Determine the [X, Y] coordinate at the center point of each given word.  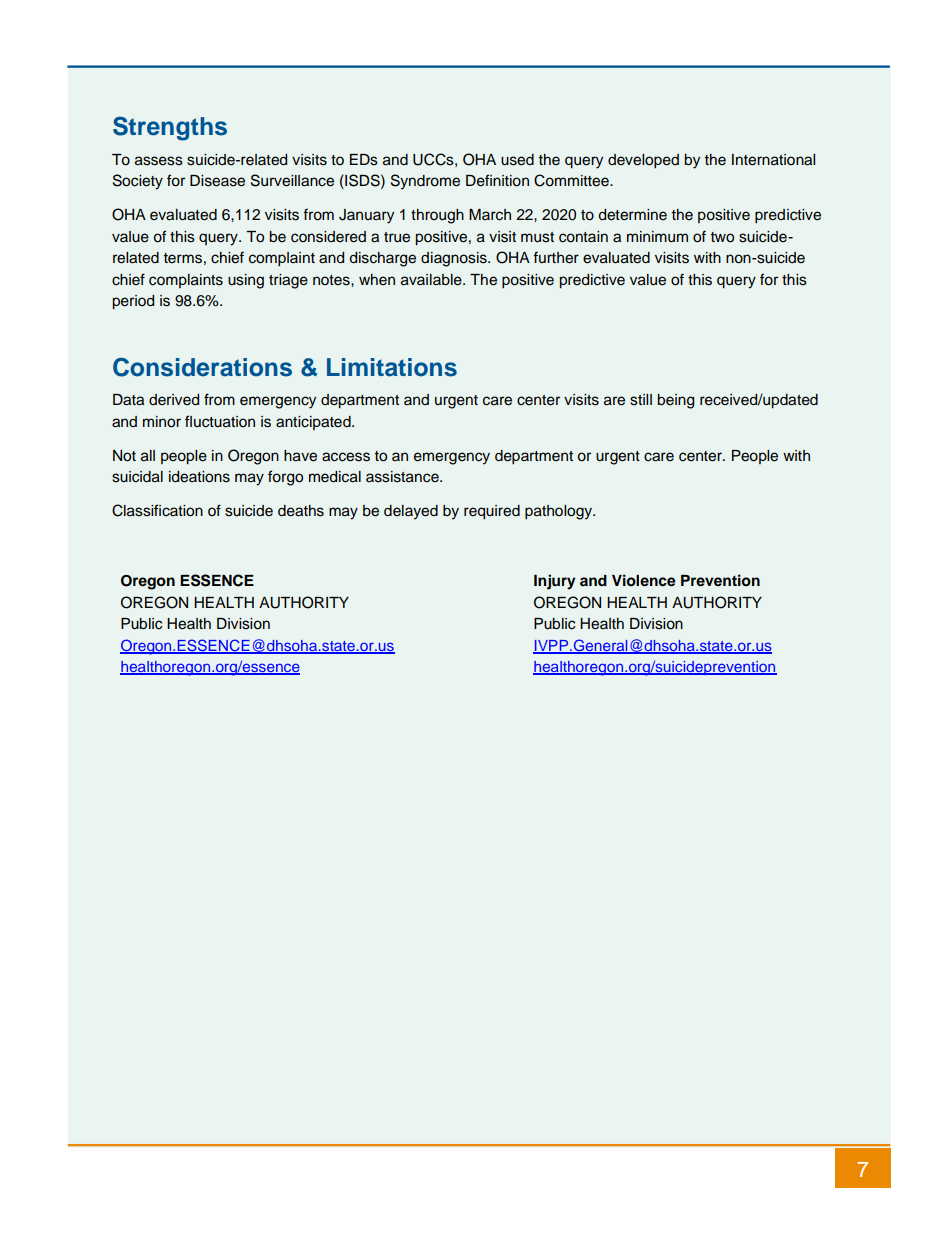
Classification [157, 510]
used [517, 160]
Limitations [392, 367]
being [675, 401]
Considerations [202, 367]
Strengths [170, 128]
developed [643, 161]
